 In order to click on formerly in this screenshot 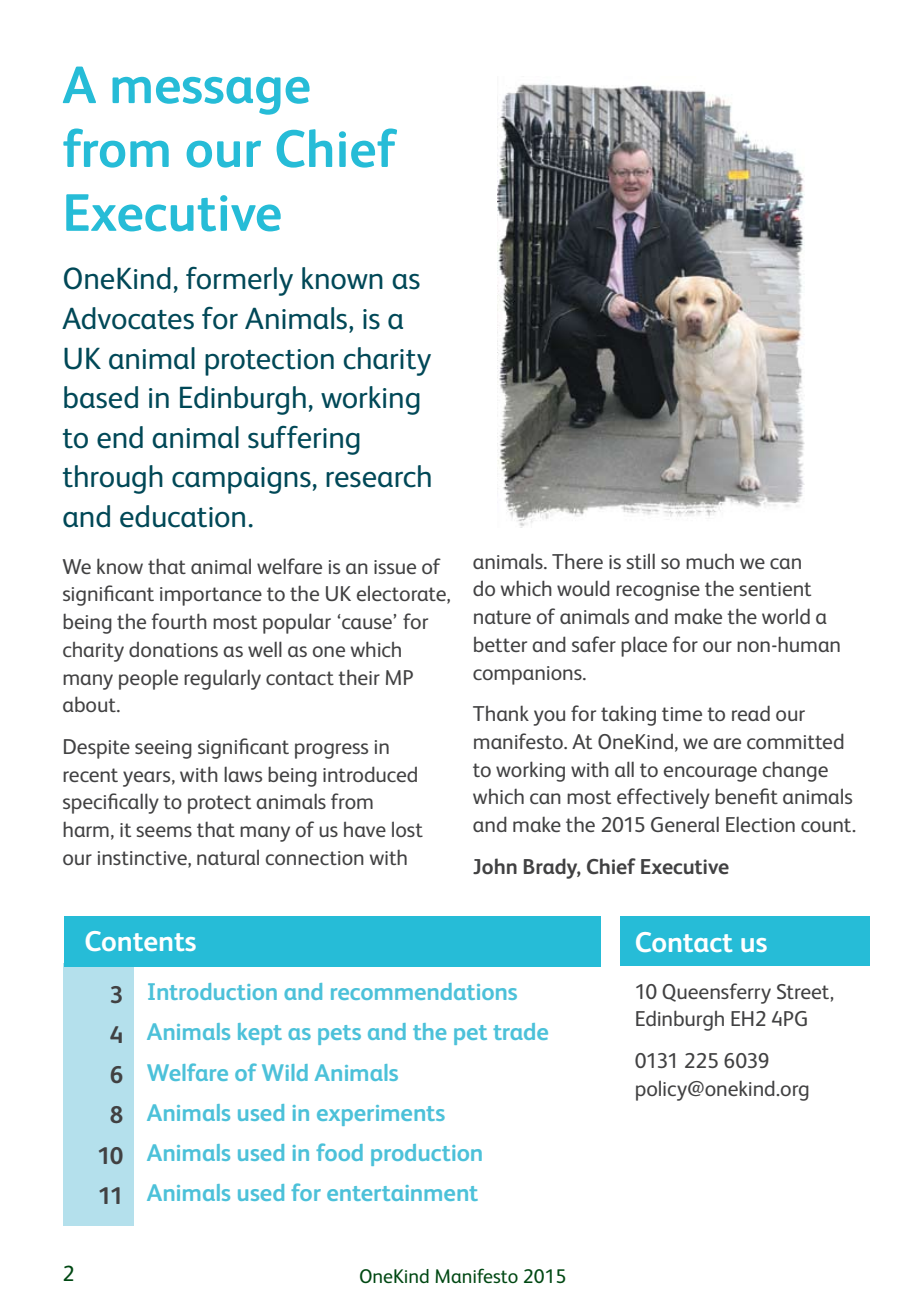, I will do `click(239, 281)`.
